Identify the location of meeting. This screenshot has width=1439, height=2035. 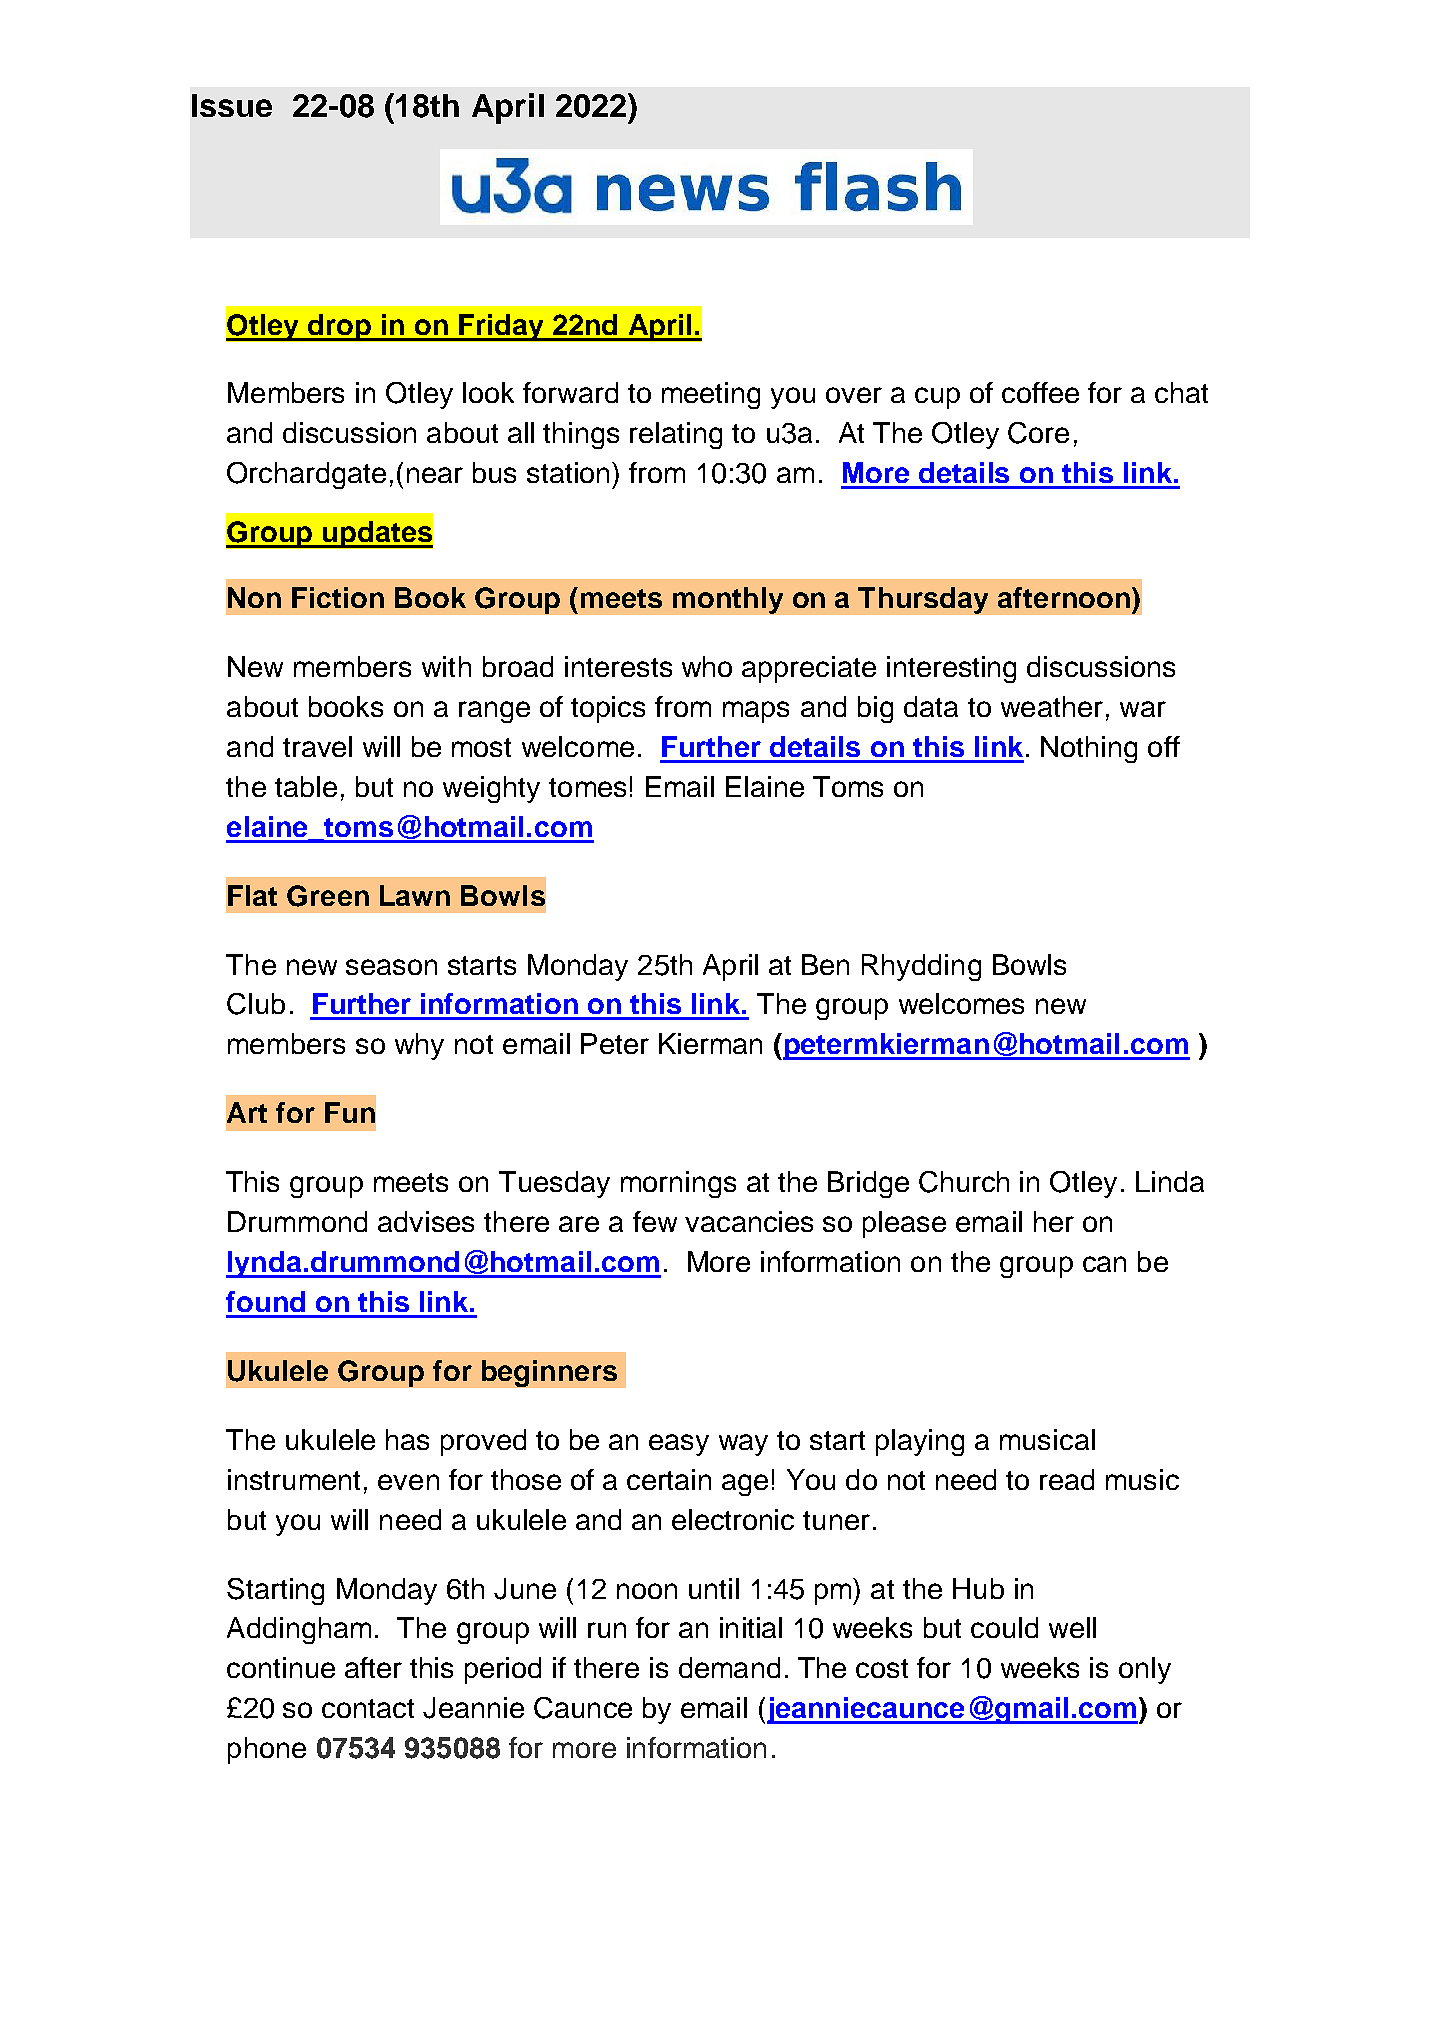
(711, 395).
